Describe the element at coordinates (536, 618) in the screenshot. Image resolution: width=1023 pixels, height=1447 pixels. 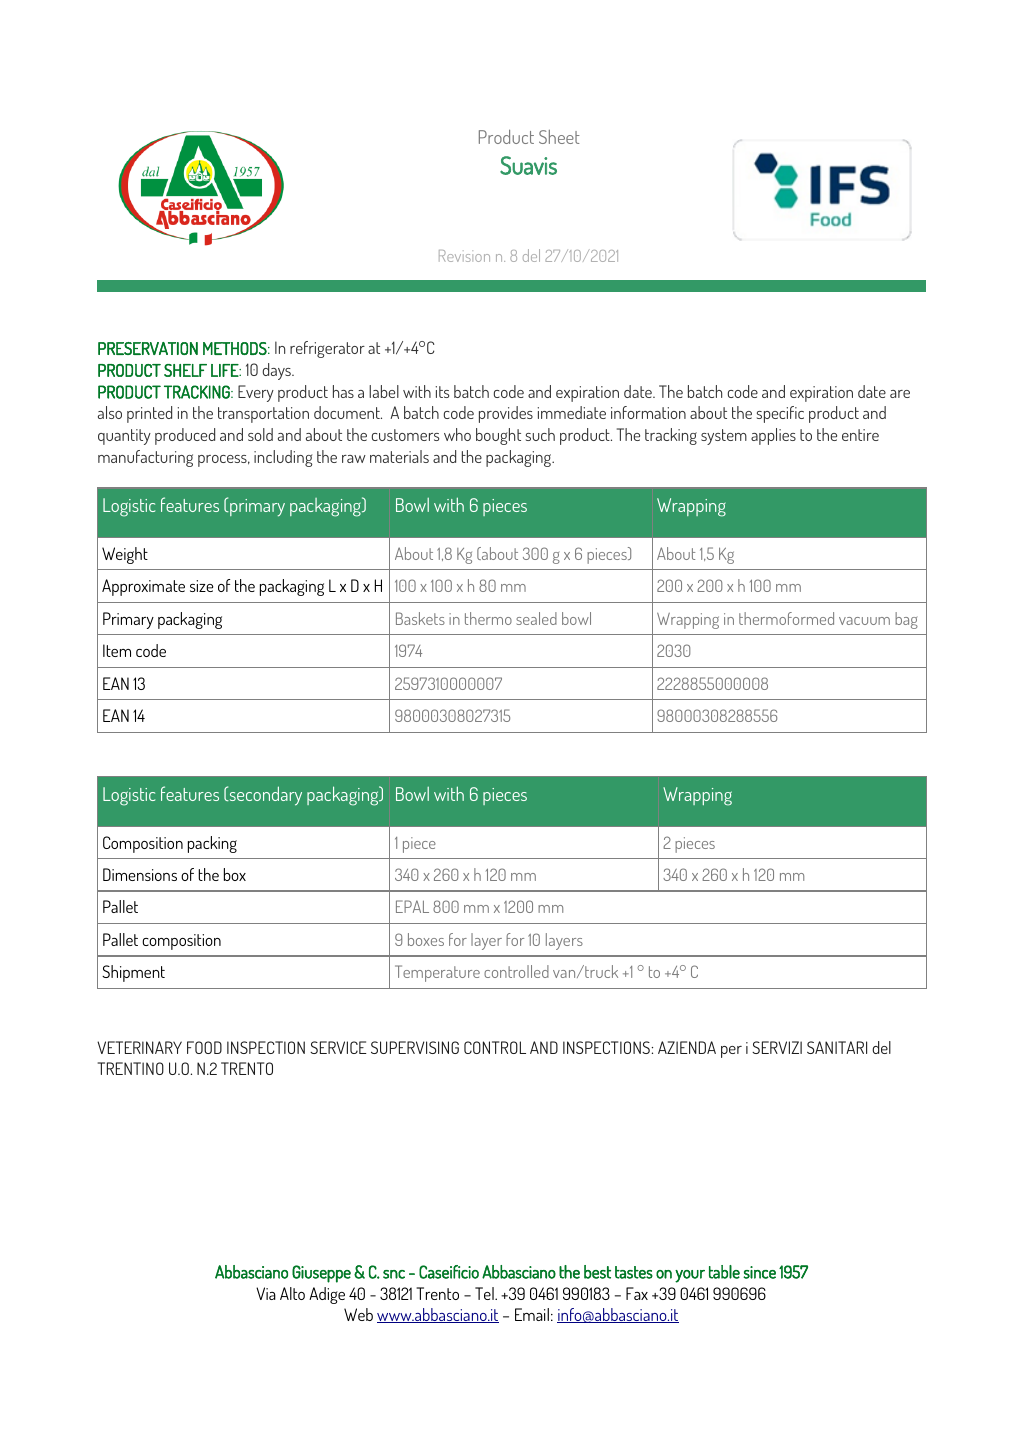
I see `sealed` at that location.
